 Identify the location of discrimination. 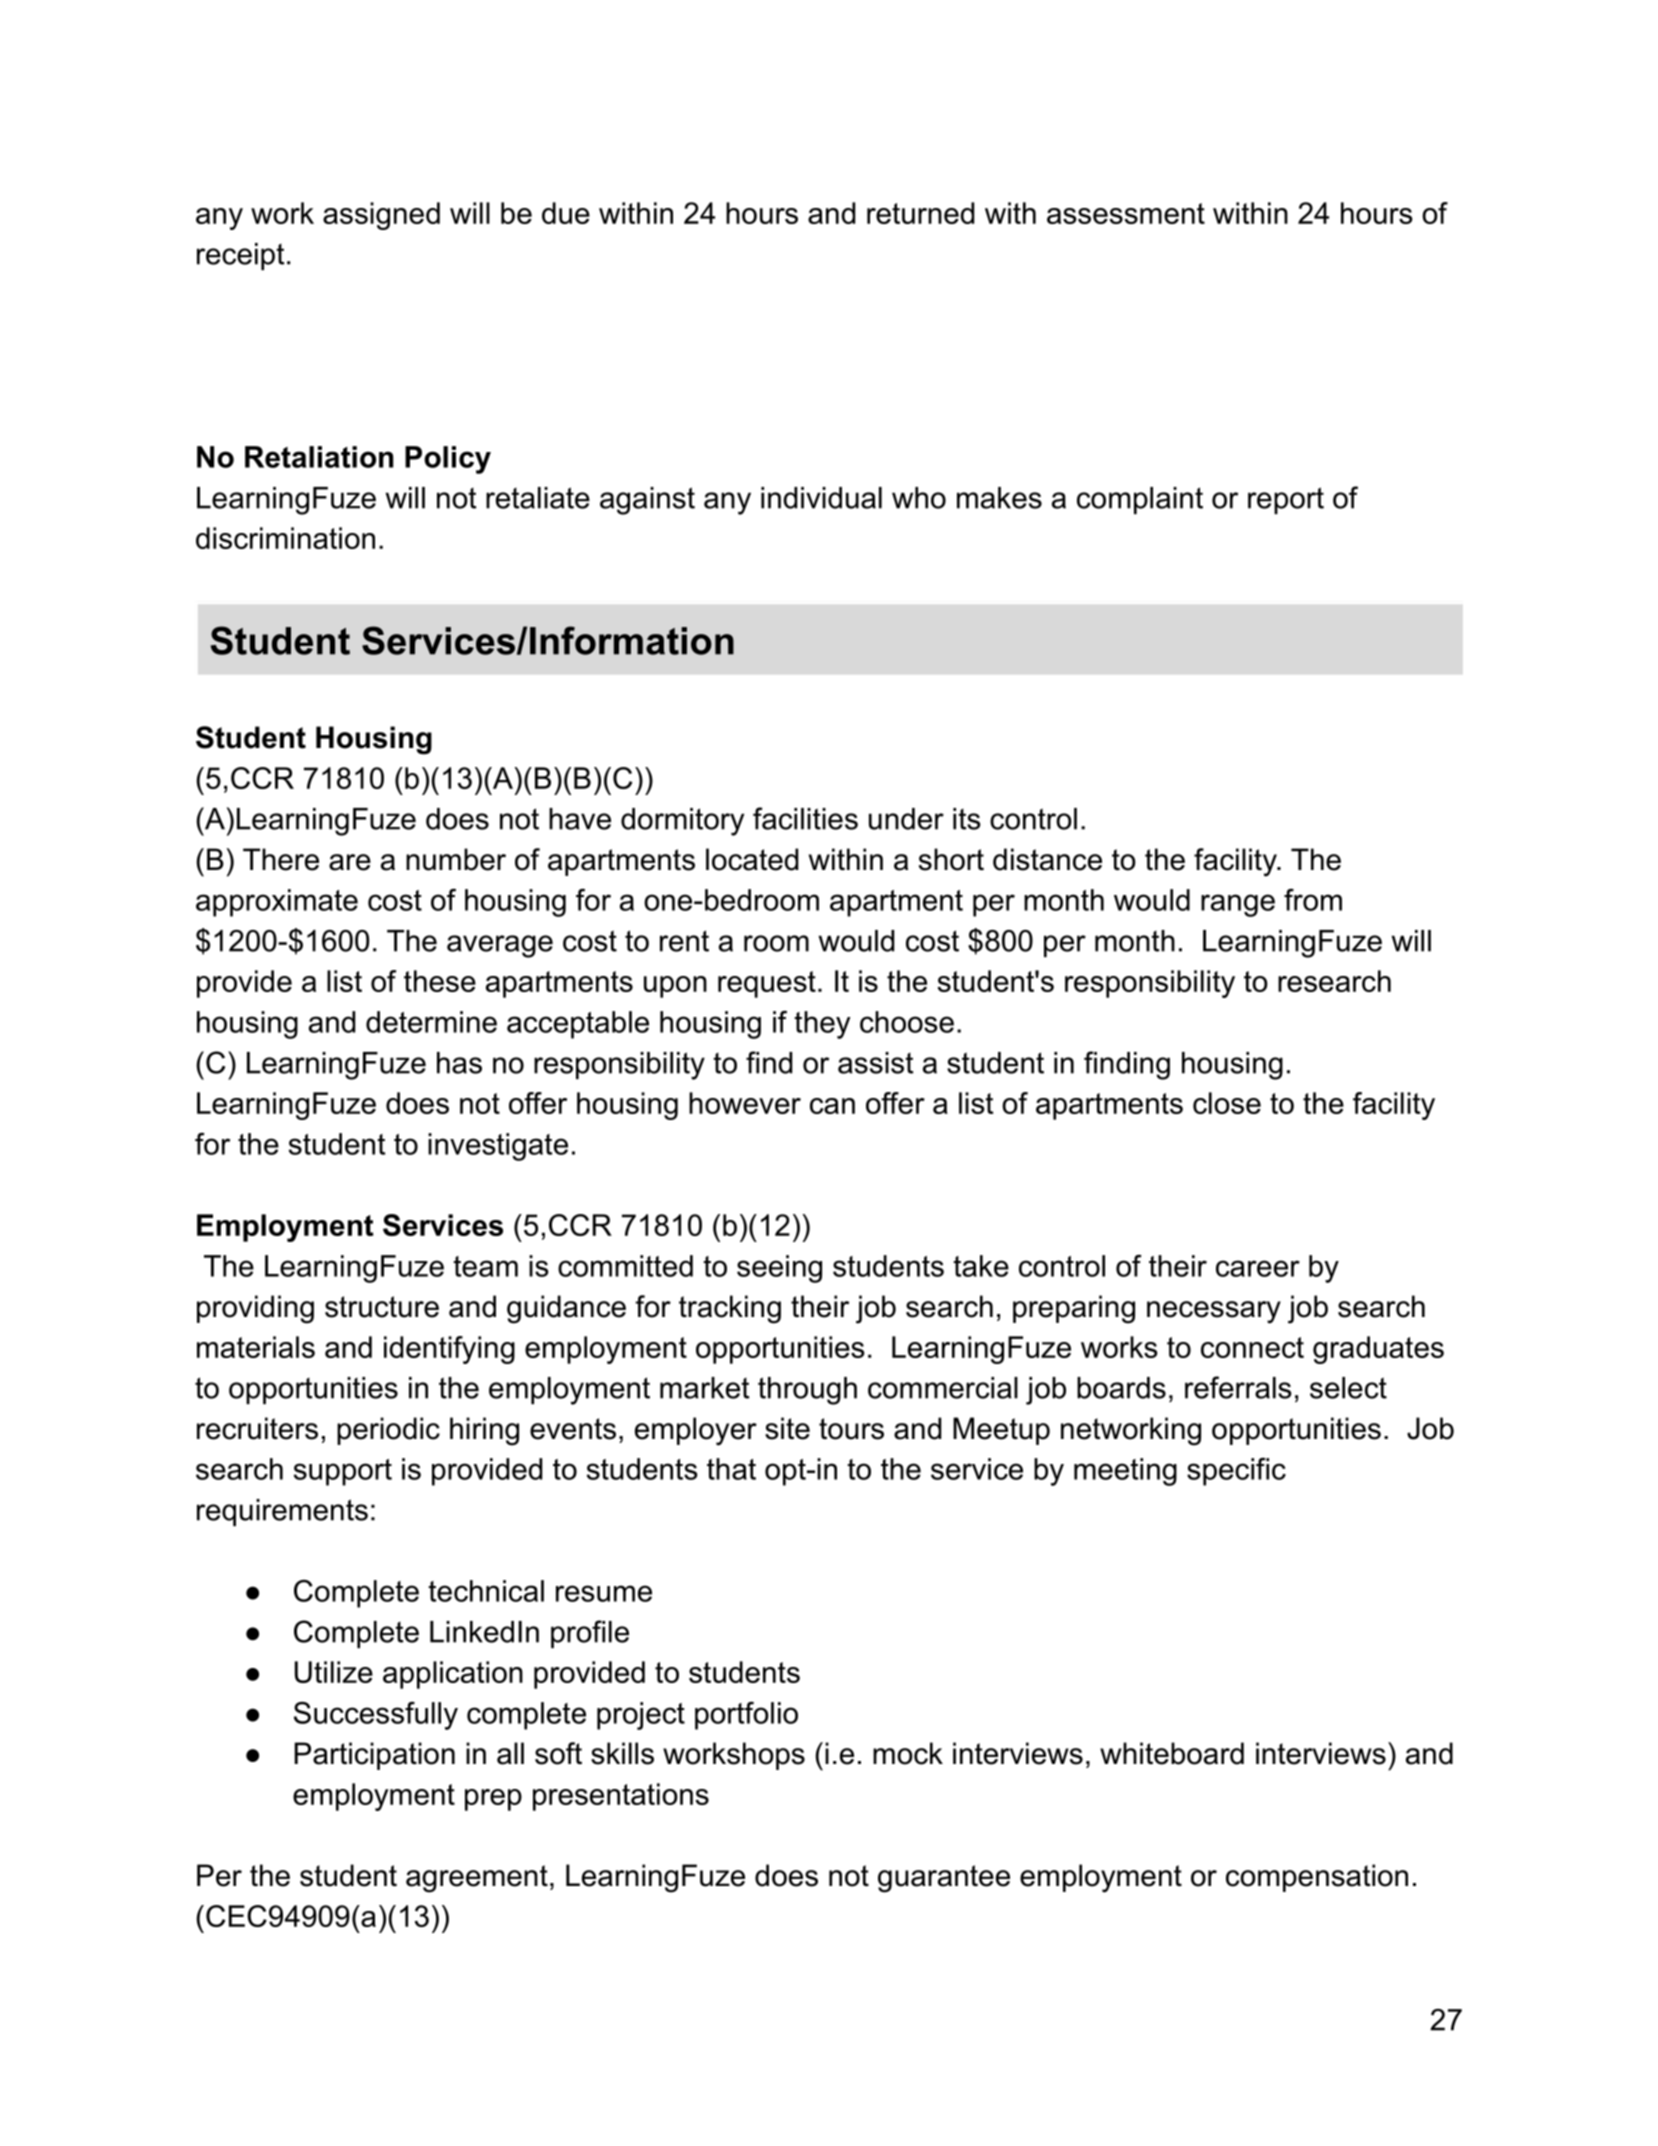
(285, 538).
